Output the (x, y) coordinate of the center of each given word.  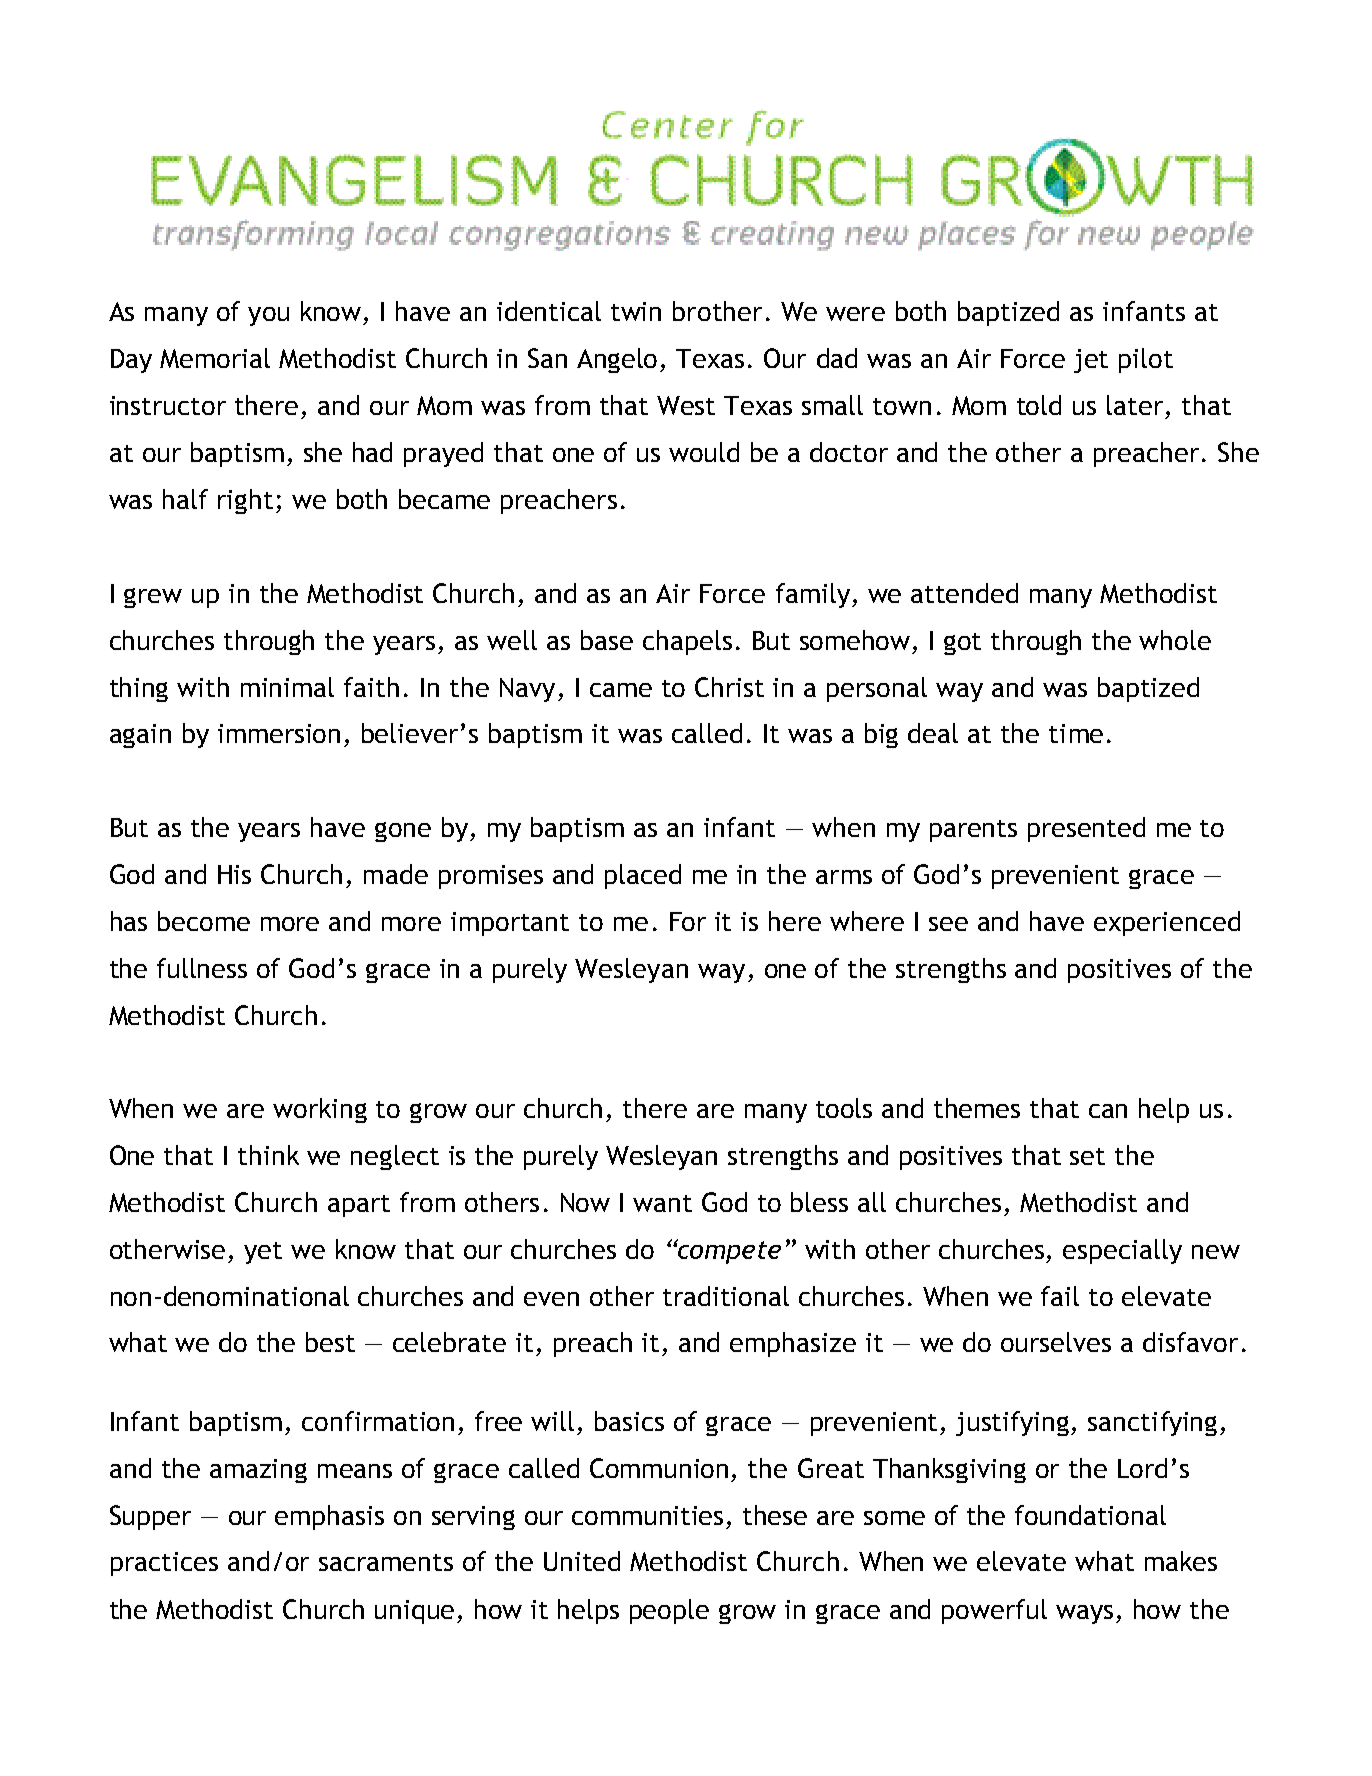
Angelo (617, 360)
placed (643, 876)
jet (1091, 361)
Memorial (215, 358)
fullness (202, 968)
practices (164, 1564)
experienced (1167, 923)
